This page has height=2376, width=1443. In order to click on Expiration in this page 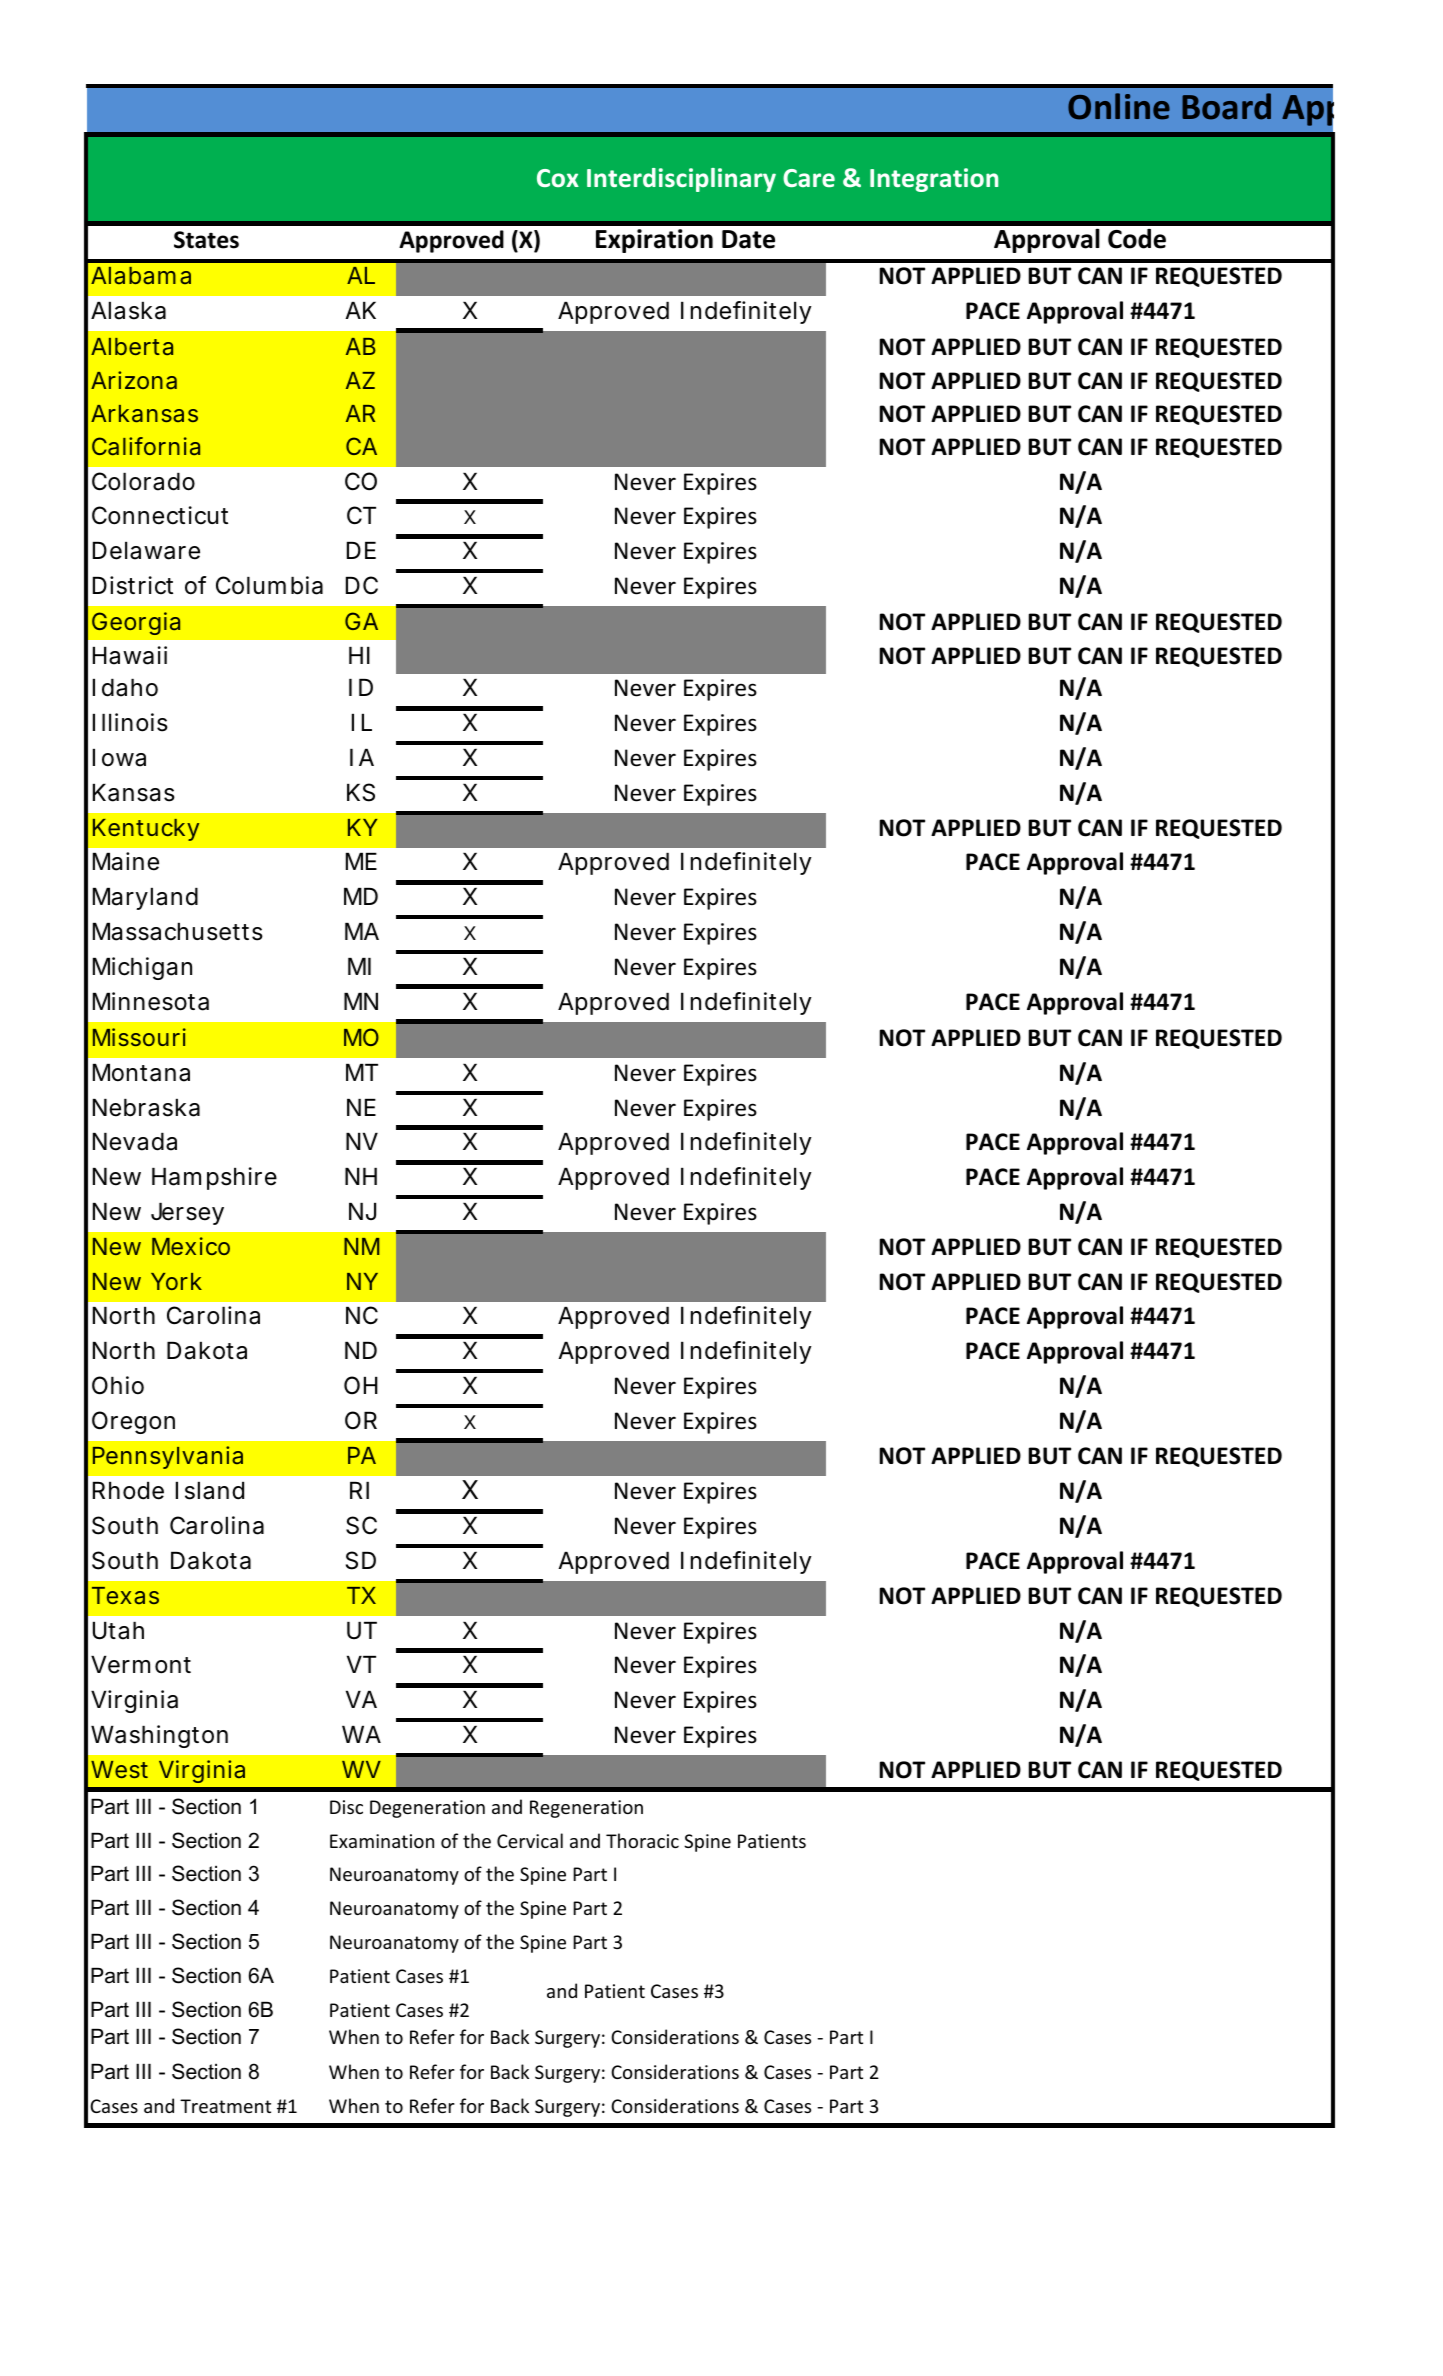, I will do `click(654, 241)`.
